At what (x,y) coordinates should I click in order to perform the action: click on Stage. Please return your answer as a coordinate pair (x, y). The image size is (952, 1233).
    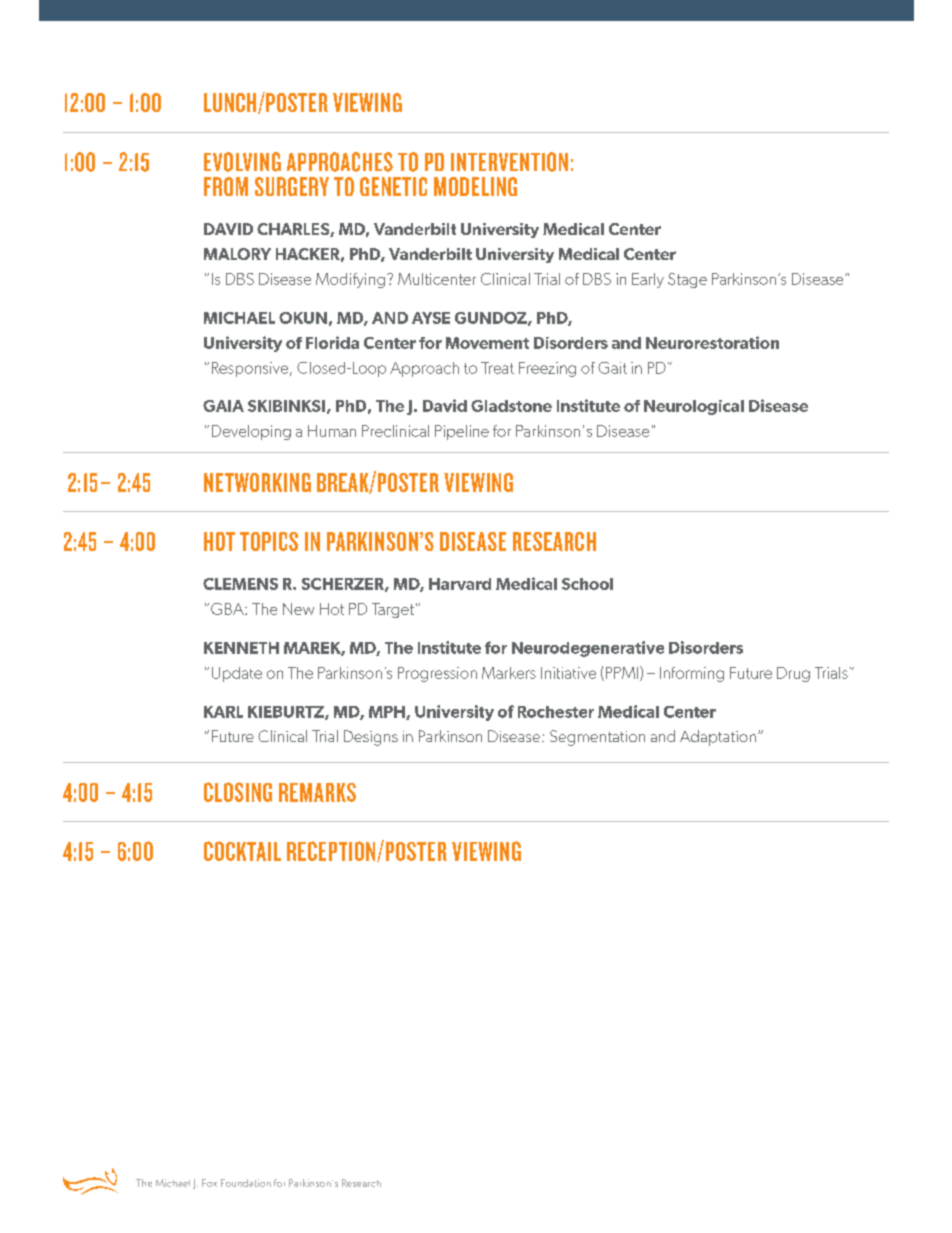
    Looking at the image, I should click on (687, 280).
